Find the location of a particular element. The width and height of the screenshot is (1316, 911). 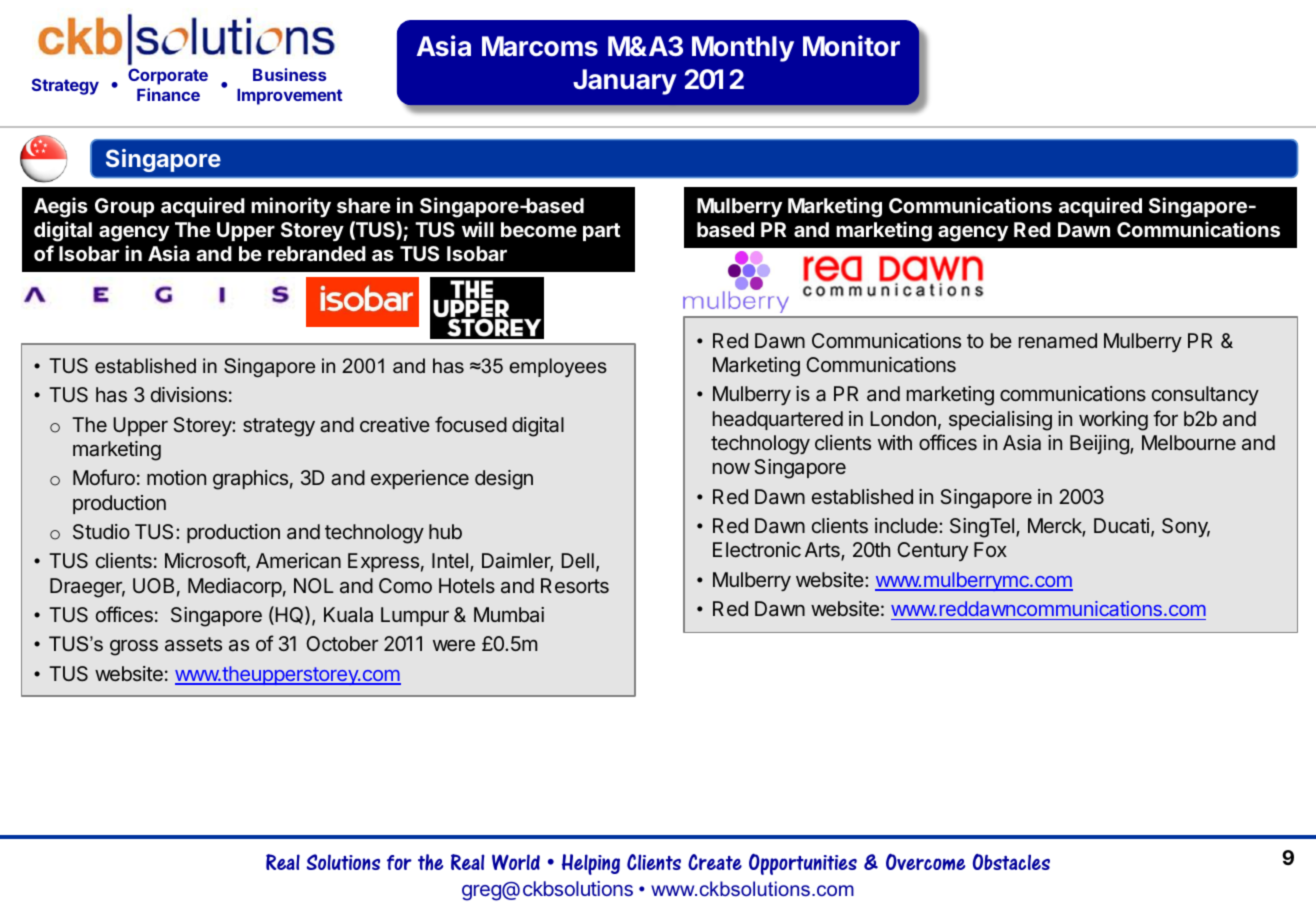

now is located at coordinates (731, 468).
